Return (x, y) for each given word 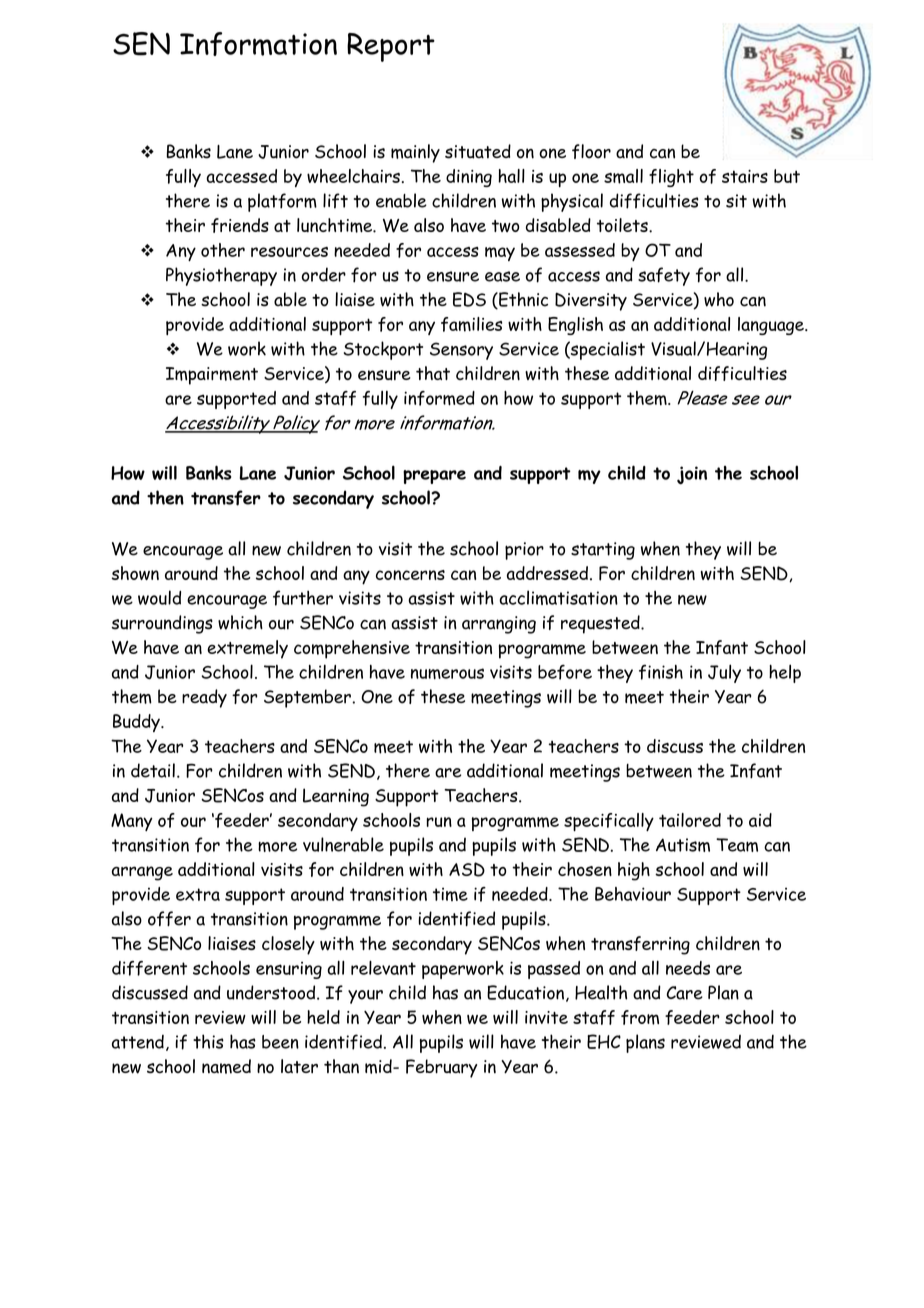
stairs (745, 176)
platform (282, 202)
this (208, 1041)
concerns (410, 575)
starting (603, 551)
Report (391, 47)
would (159, 597)
